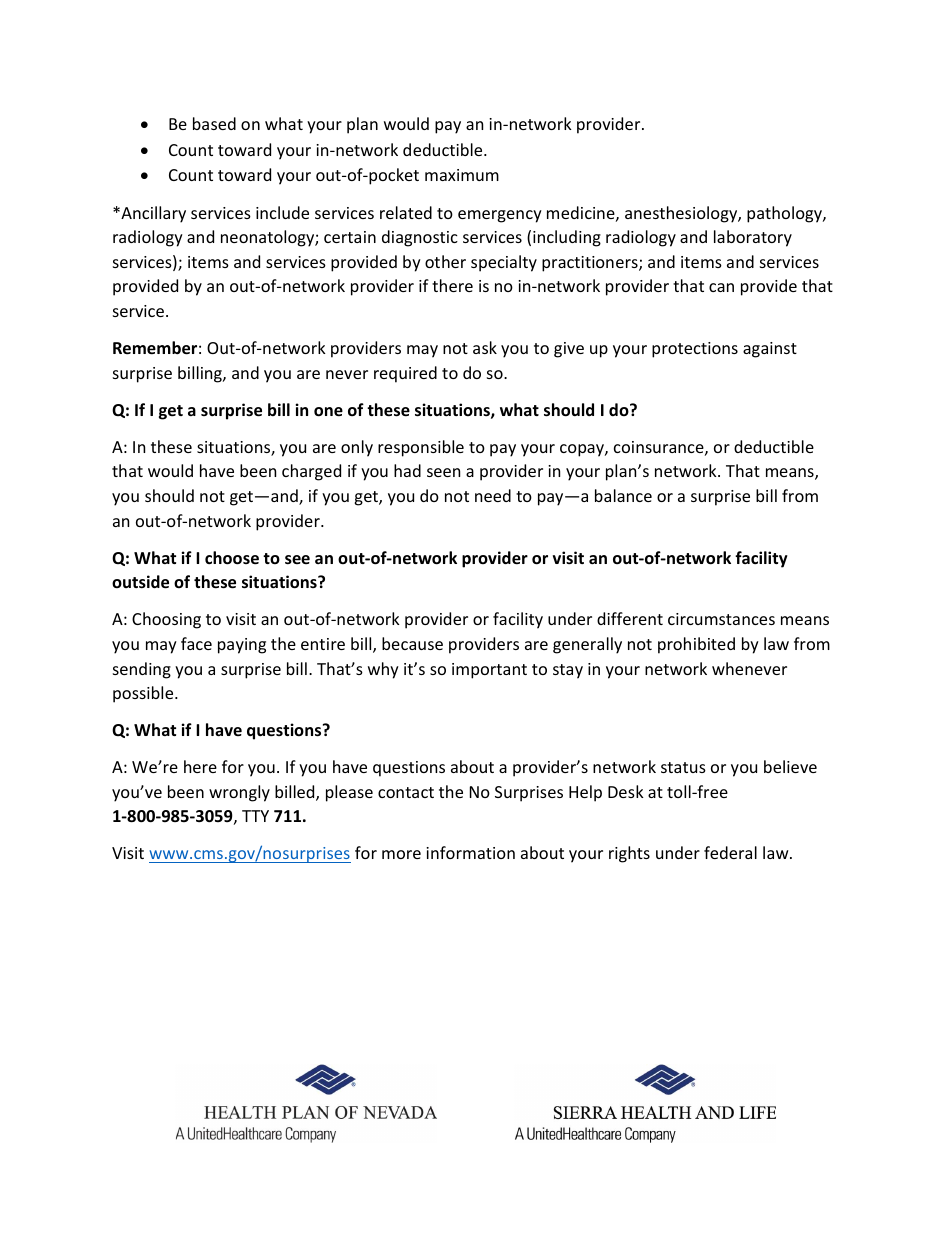  What do you see at coordinates (242, 646) in the screenshot?
I see `paying` at bounding box center [242, 646].
